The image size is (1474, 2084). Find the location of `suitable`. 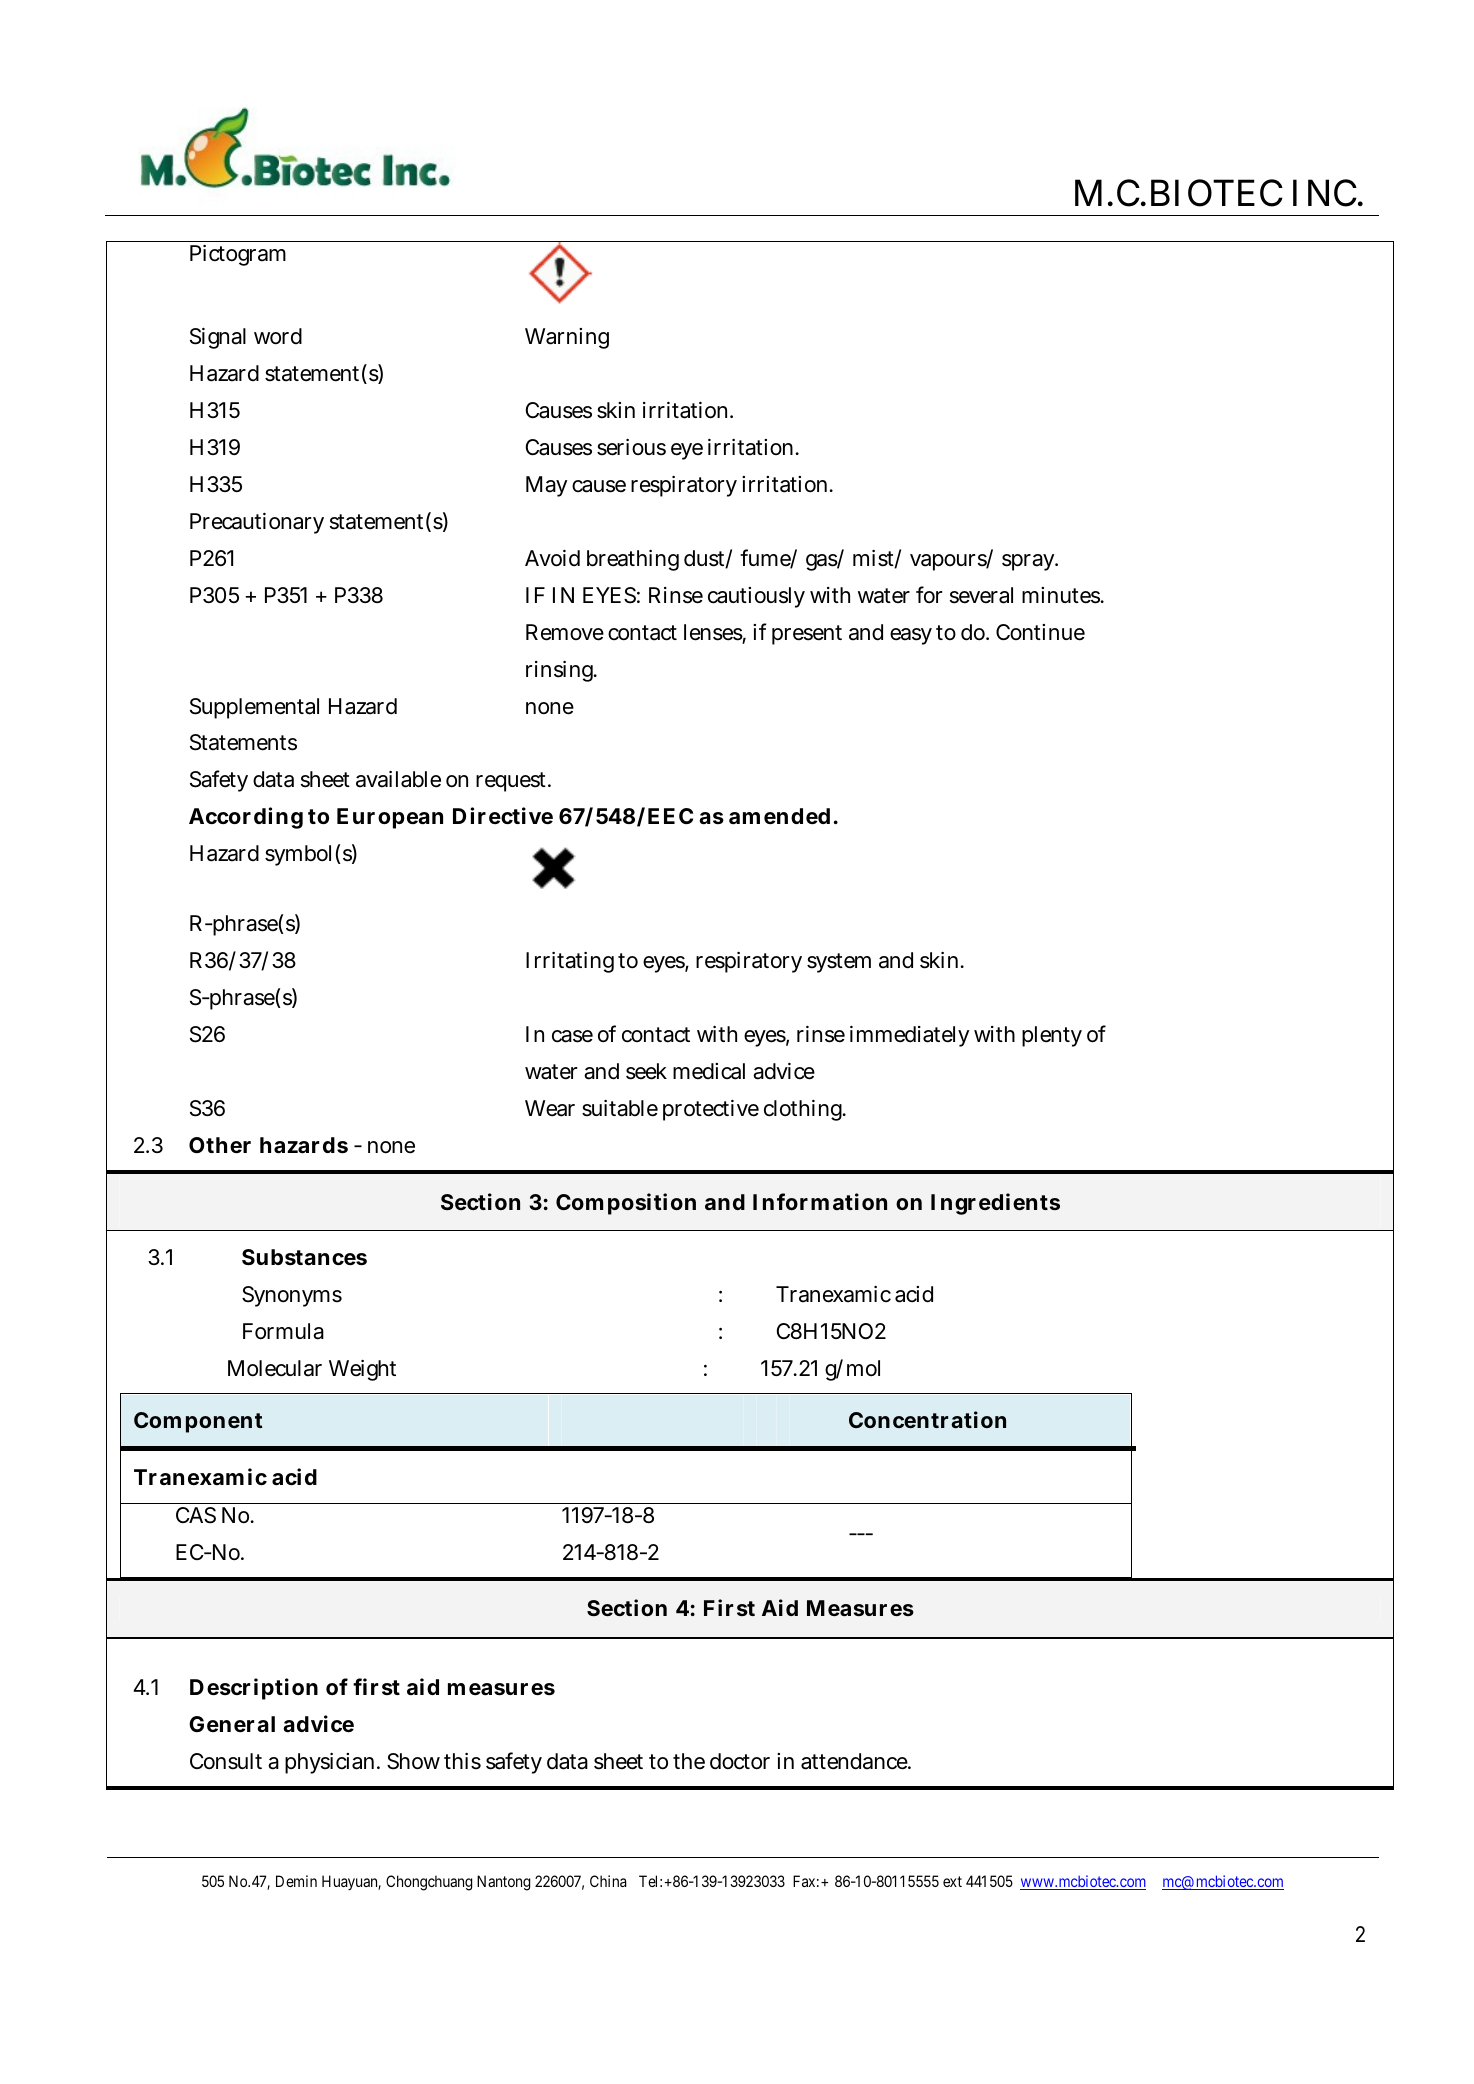

suitable is located at coordinates (620, 1108).
